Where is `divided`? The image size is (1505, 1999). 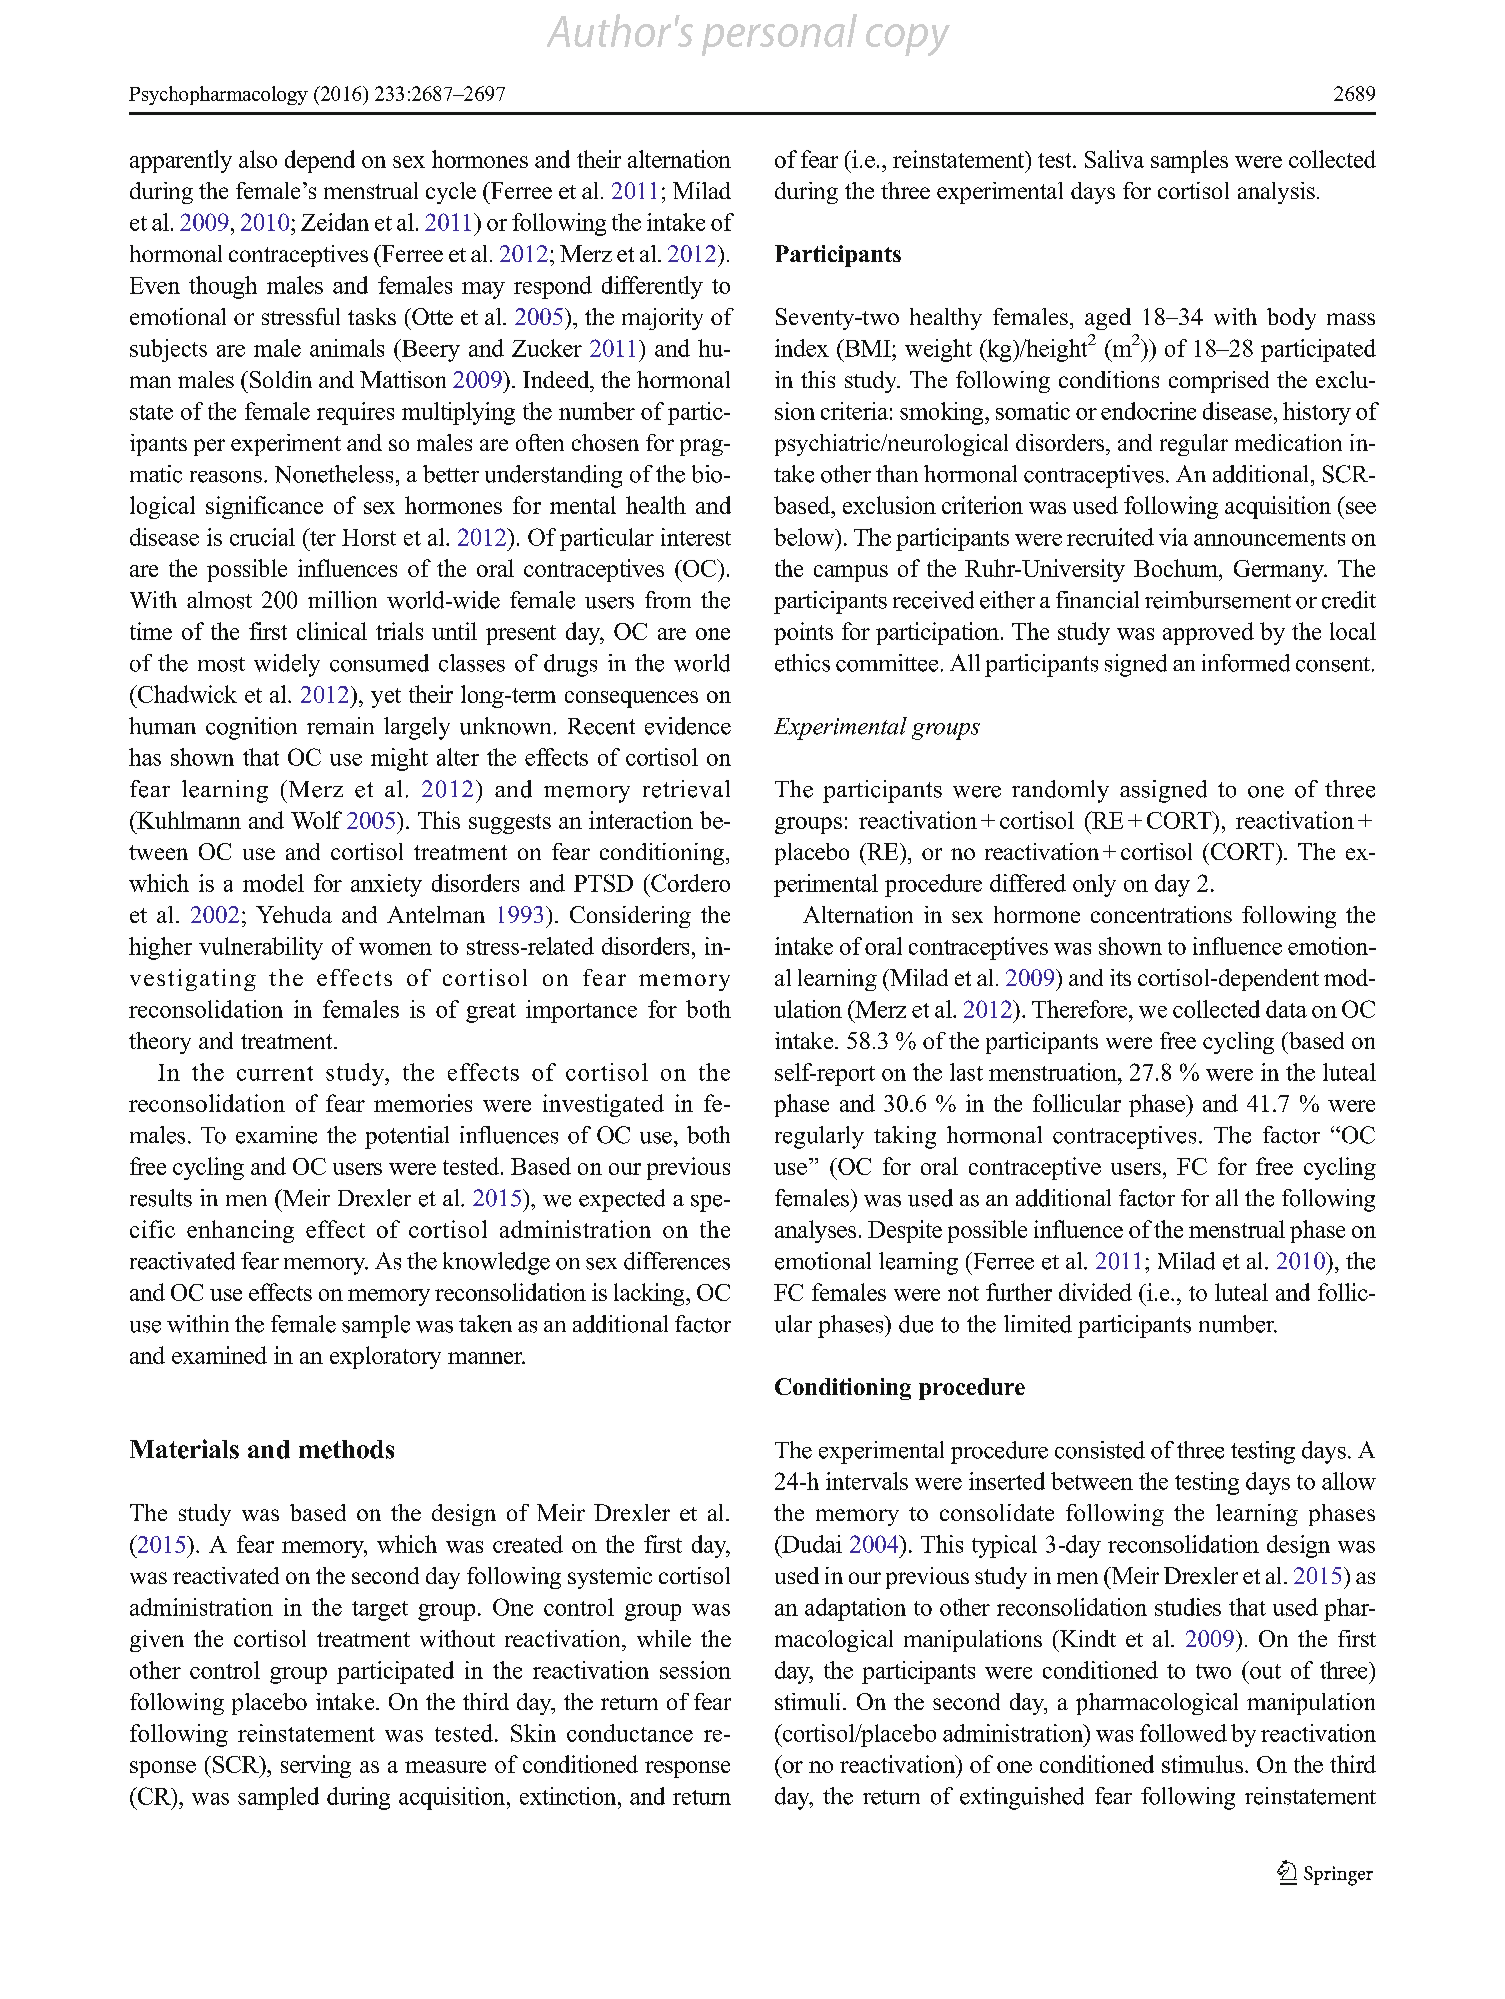 divided is located at coordinates (1095, 1292).
